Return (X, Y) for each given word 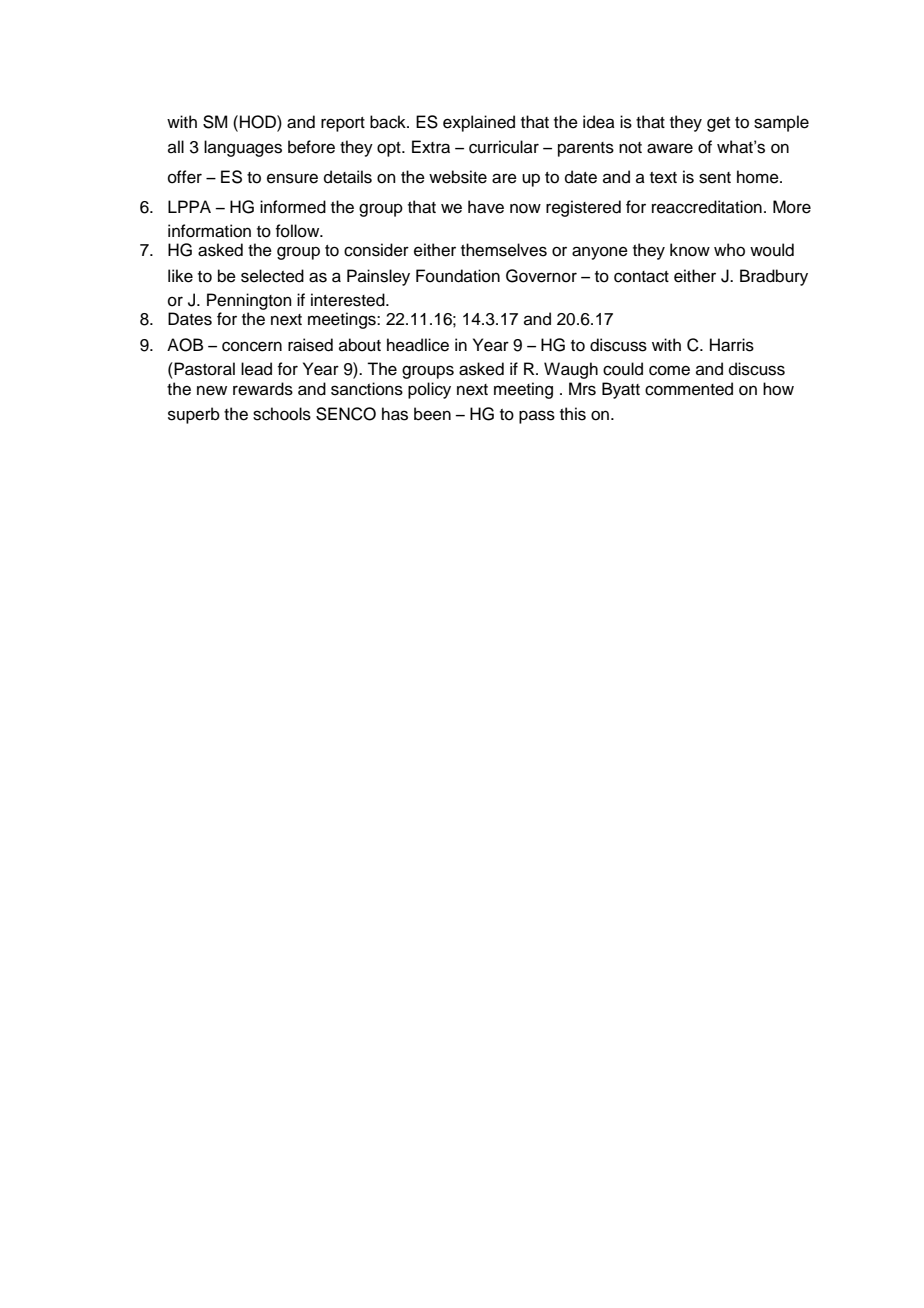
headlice (418, 345)
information (209, 231)
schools (282, 414)
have (486, 207)
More (792, 207)
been (432, 414)
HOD (259, 122)
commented (689, 389)
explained (479, 123)
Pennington (249, 301)
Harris (732, 345)
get (718, 124)
